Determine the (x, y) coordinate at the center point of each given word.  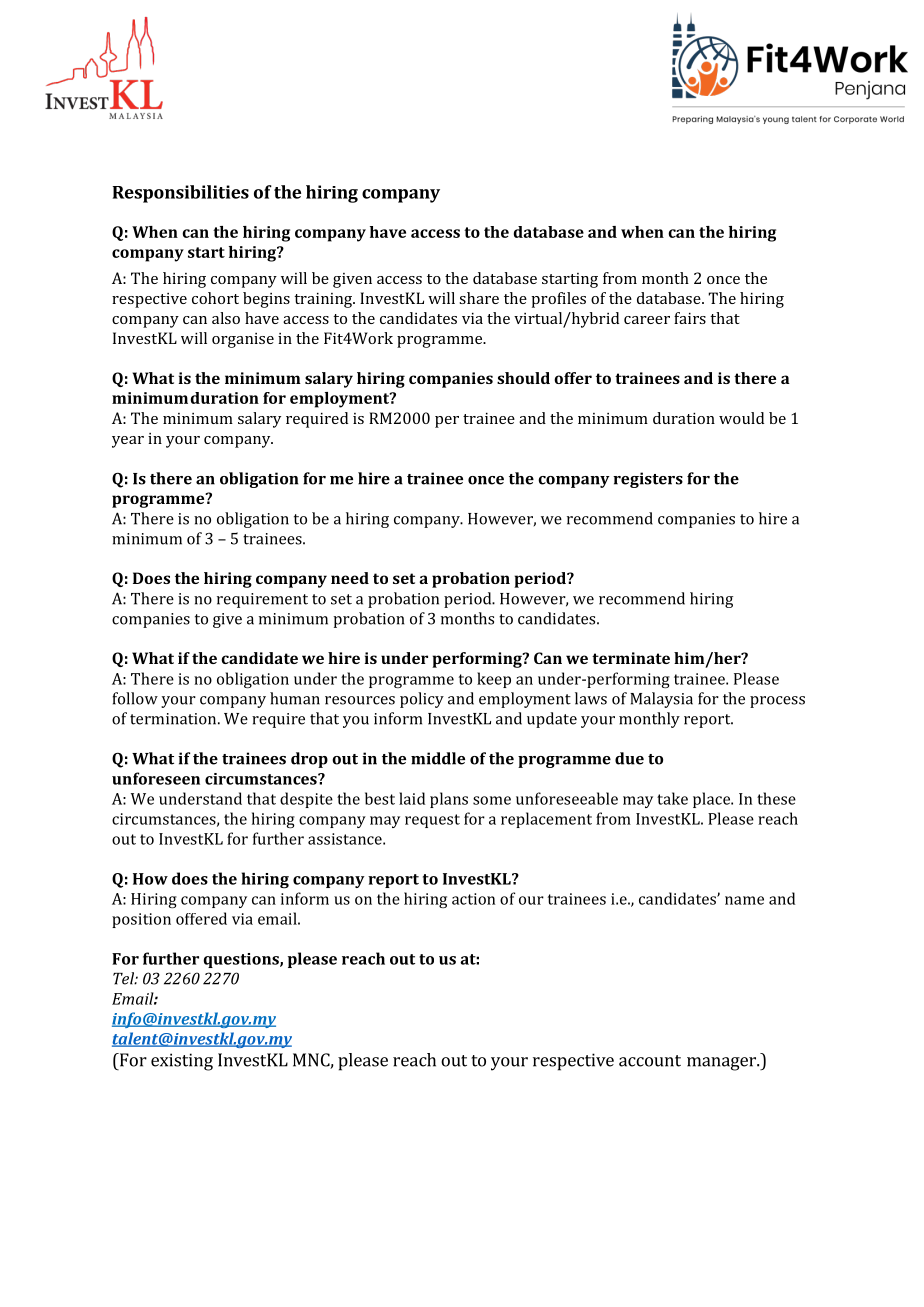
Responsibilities (181, 194)
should (523, 378)
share (479, 298)
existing (182, 1062)
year (128, 442)
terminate (631, 658)
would (741, 418)
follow (135, 698)
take (672, 798)
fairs (690, 318)
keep (494, 680)
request (432, 821)
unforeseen (156, 778)
